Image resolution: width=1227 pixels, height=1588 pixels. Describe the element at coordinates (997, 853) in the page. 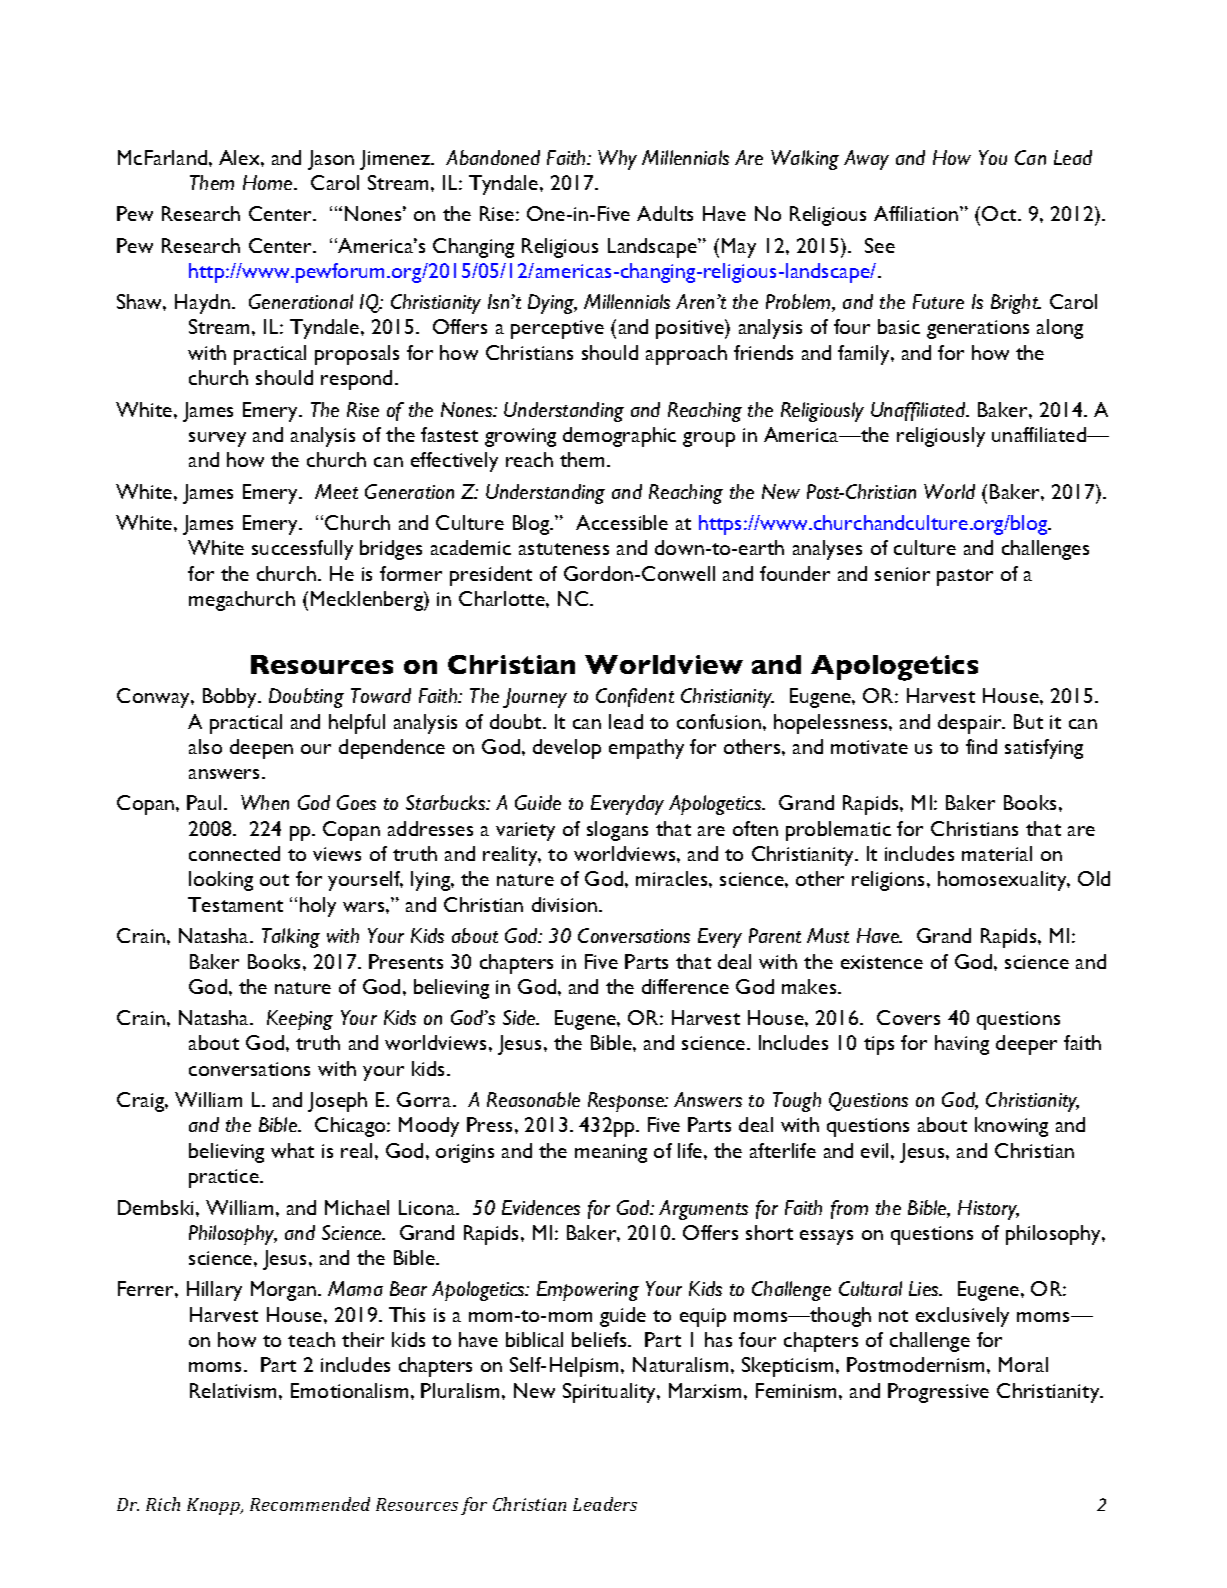

I see `material` at that location.
